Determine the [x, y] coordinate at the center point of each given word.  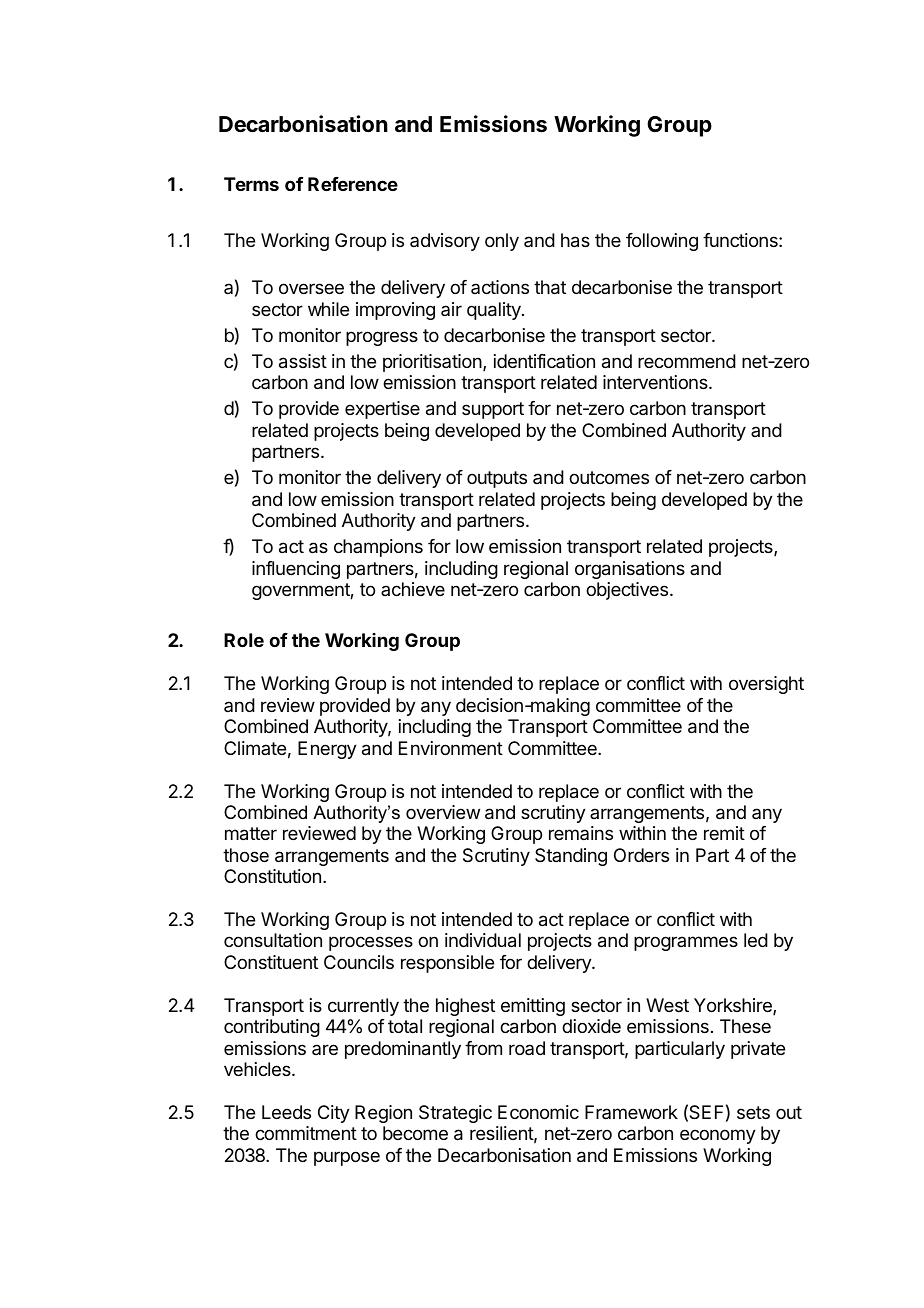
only [502, 242]
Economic [538, 1112]
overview [443, 812]
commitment [306, 1133]
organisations [630, 570]
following [662, 242]
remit [724, 833]
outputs [497, 479]
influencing [296, 570]
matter [251, 834]
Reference [353, 184]
